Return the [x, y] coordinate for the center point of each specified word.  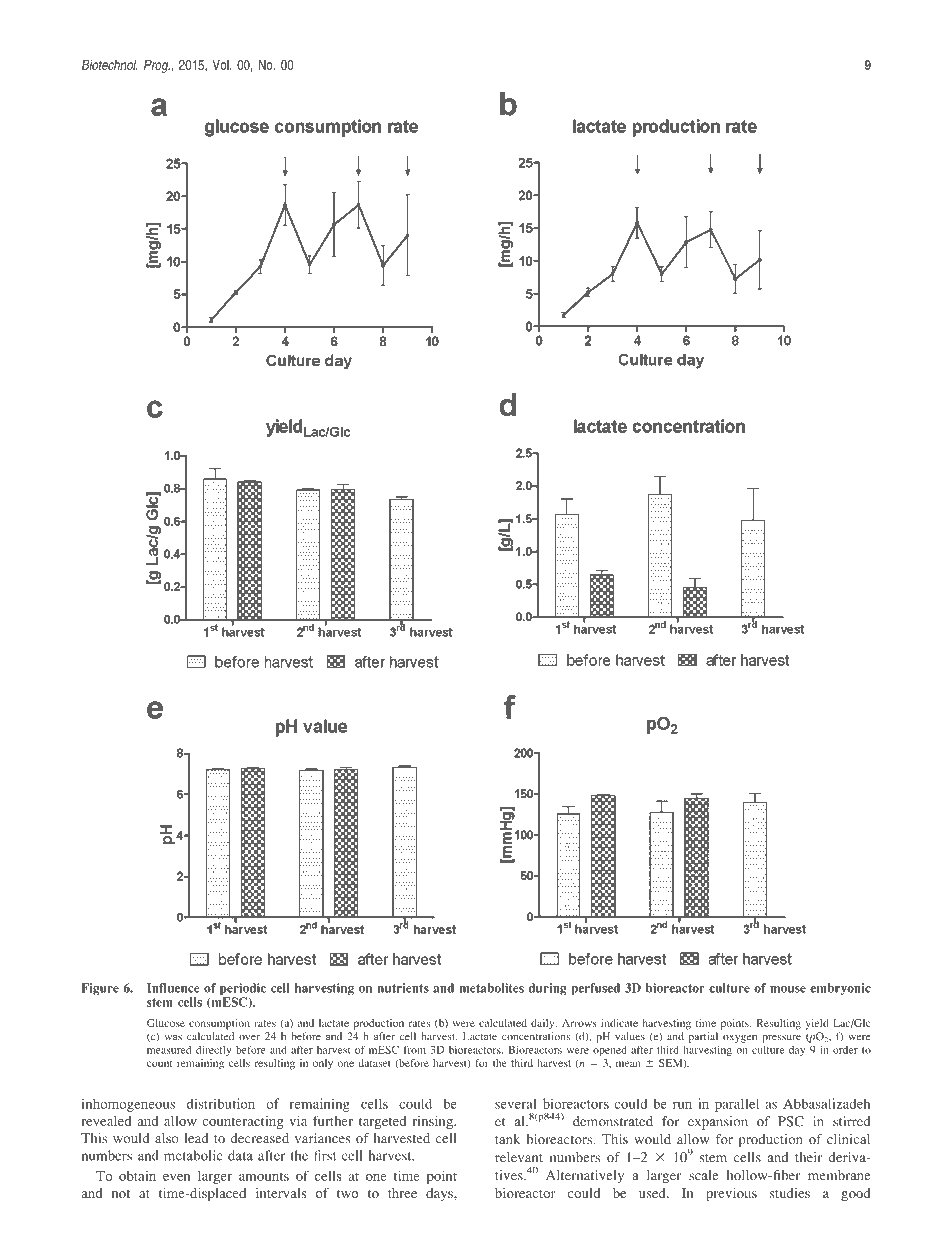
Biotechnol [110, 64]
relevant [519, 1157]
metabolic [193, 1155]
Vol [222, 64]
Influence [173, 988]
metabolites [491, 988]
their [808, 1157]
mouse [788, 989]
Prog [157, 66]
